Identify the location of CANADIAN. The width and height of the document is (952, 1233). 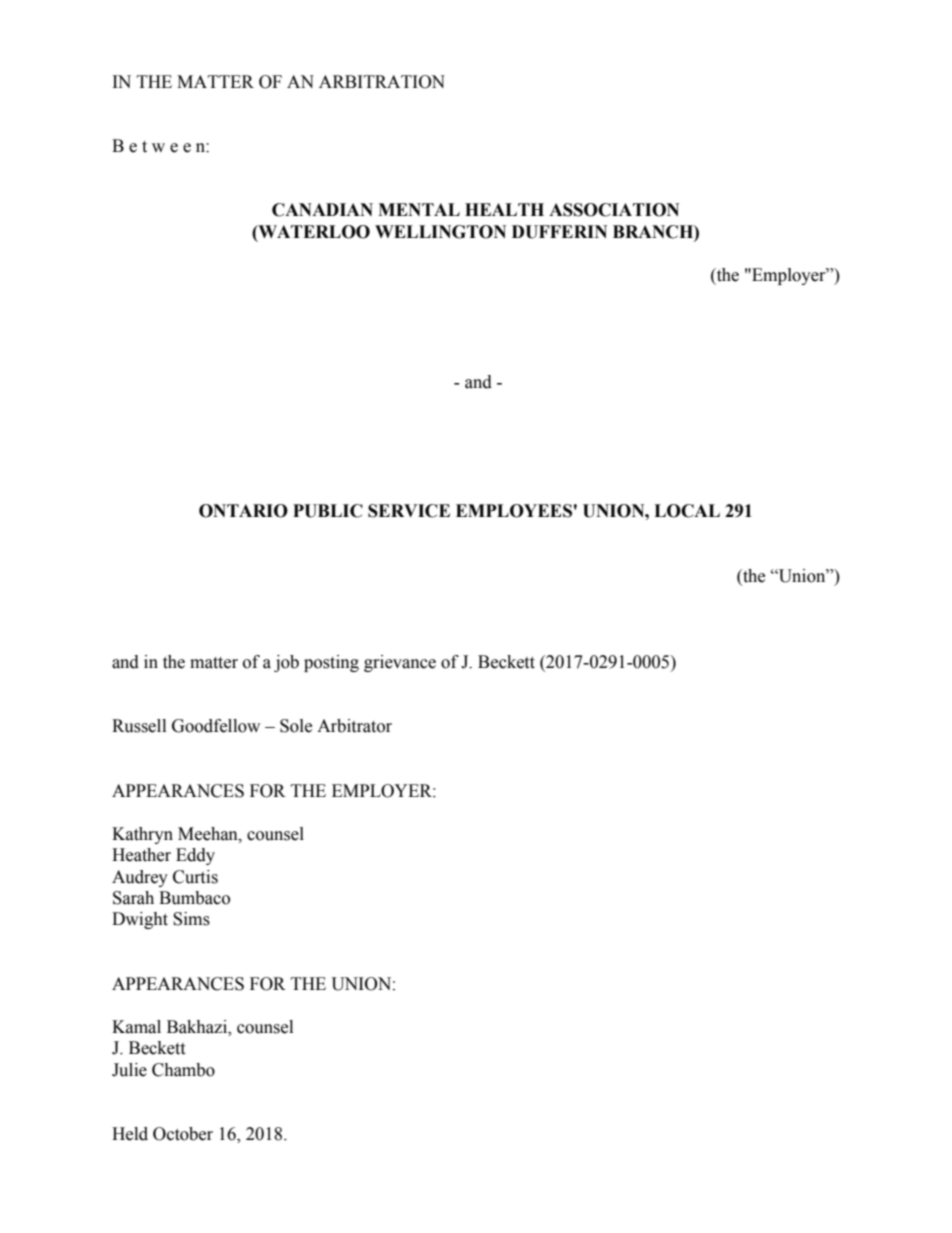
(322, 210).
